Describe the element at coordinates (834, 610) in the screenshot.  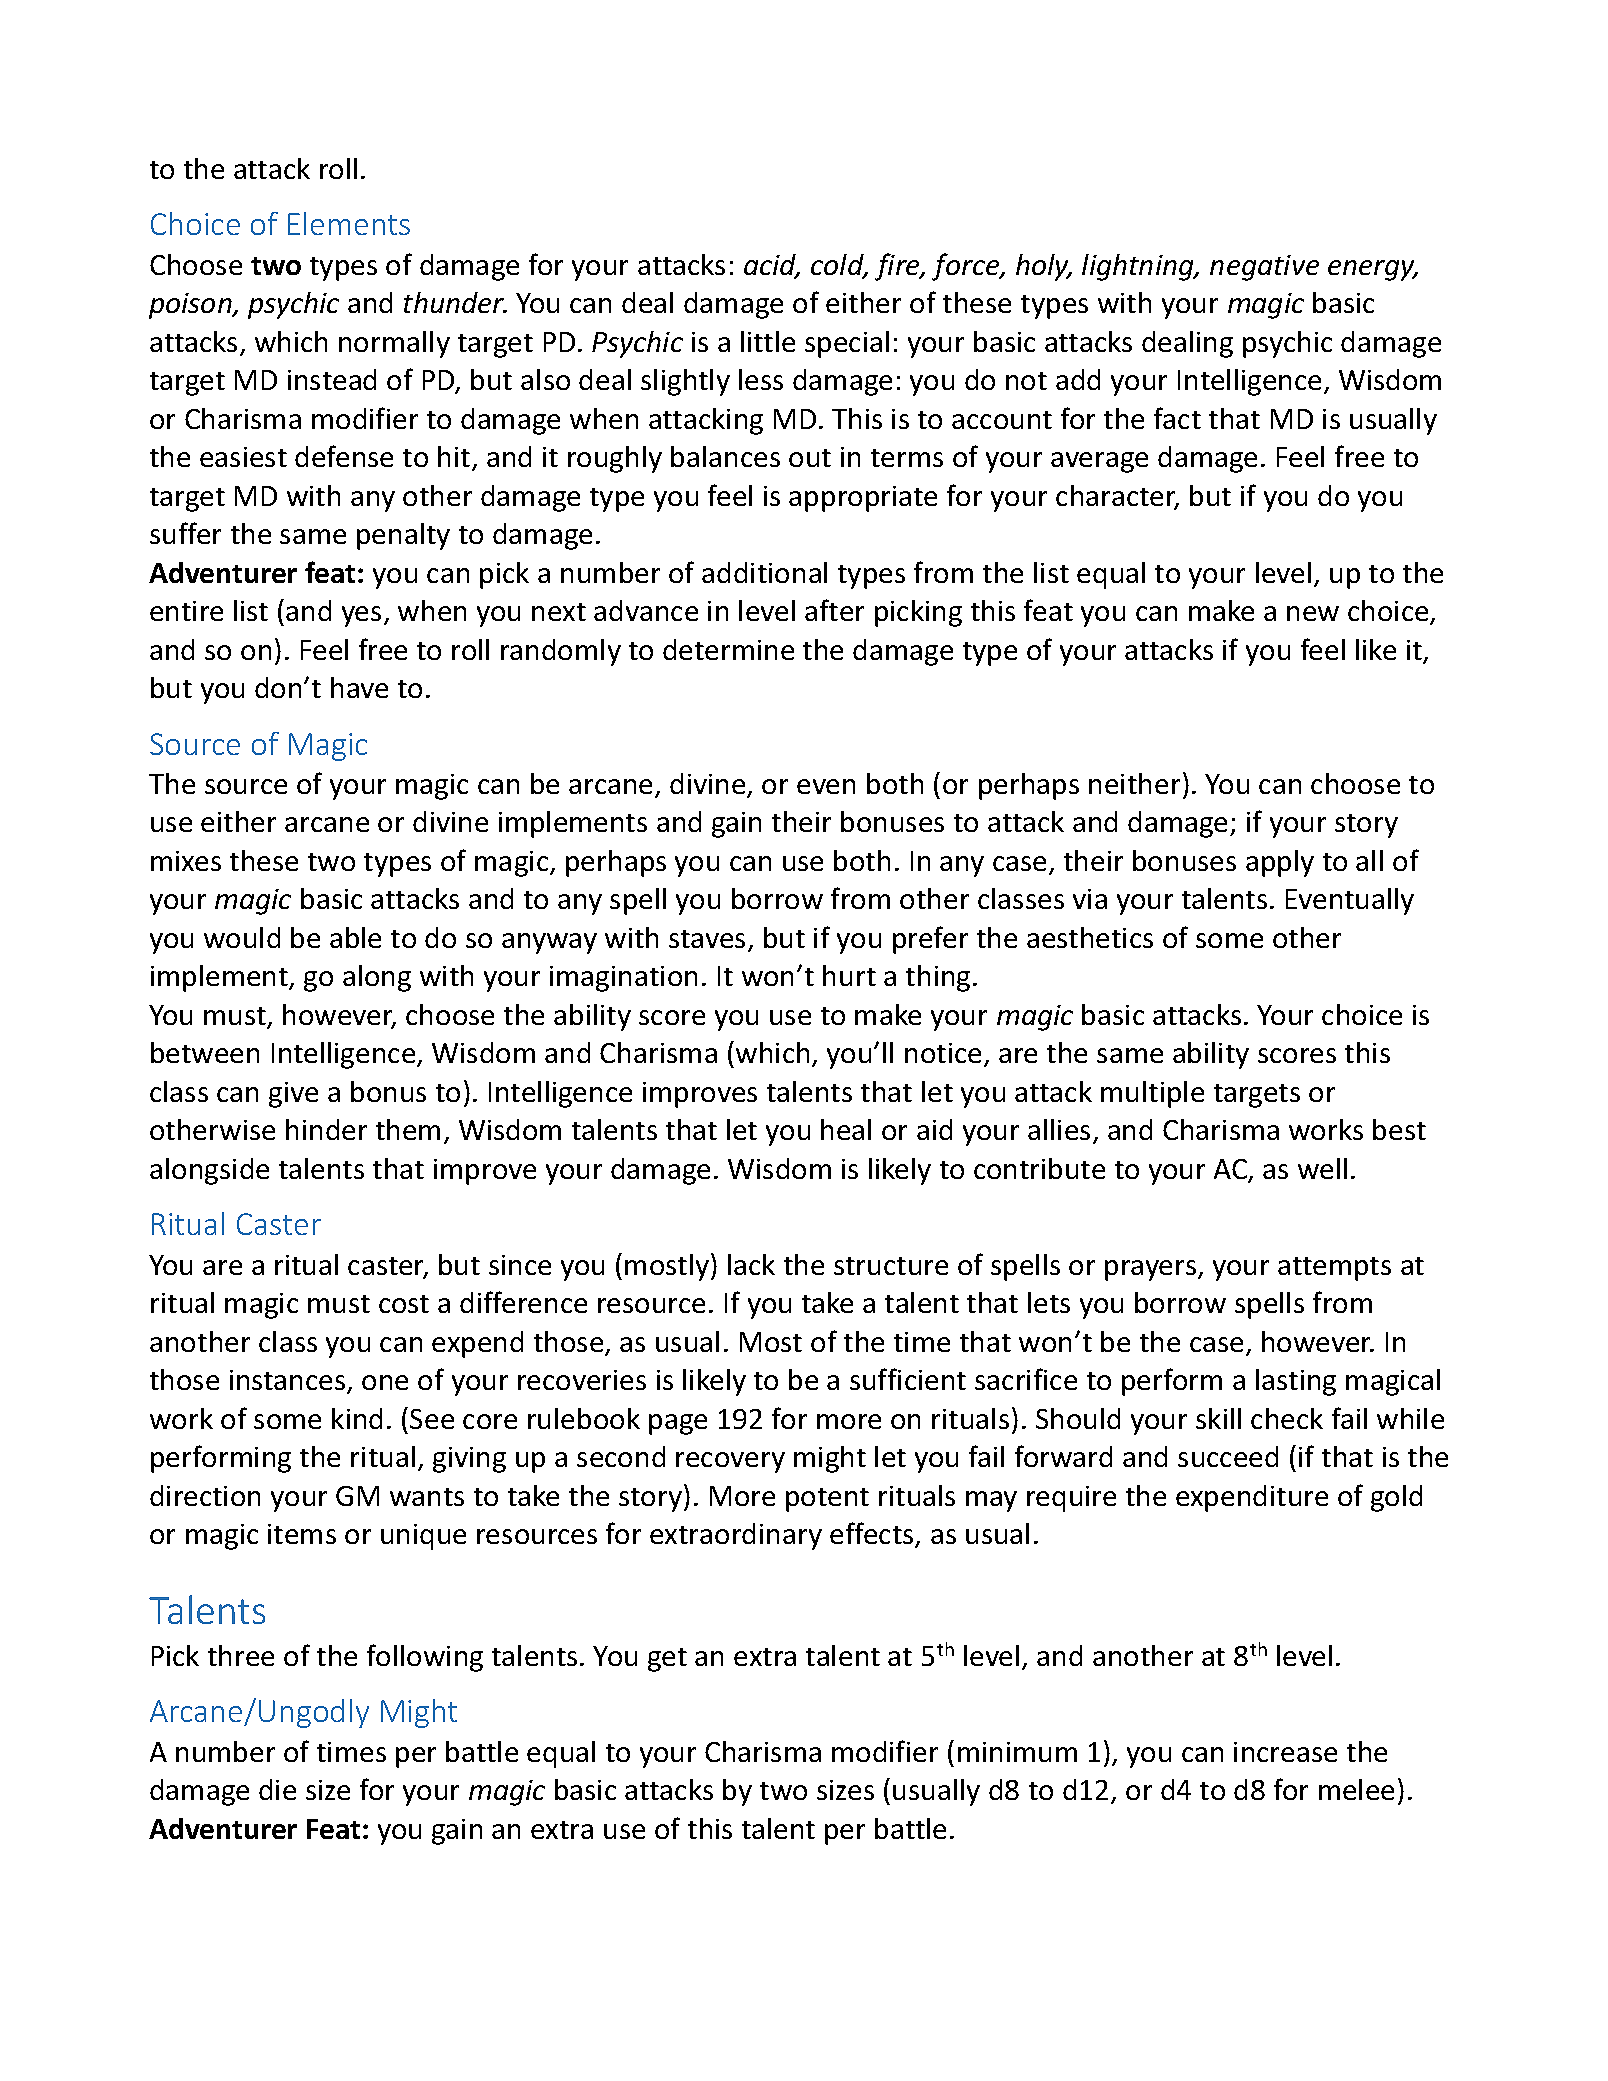
I see `after` at that location.
